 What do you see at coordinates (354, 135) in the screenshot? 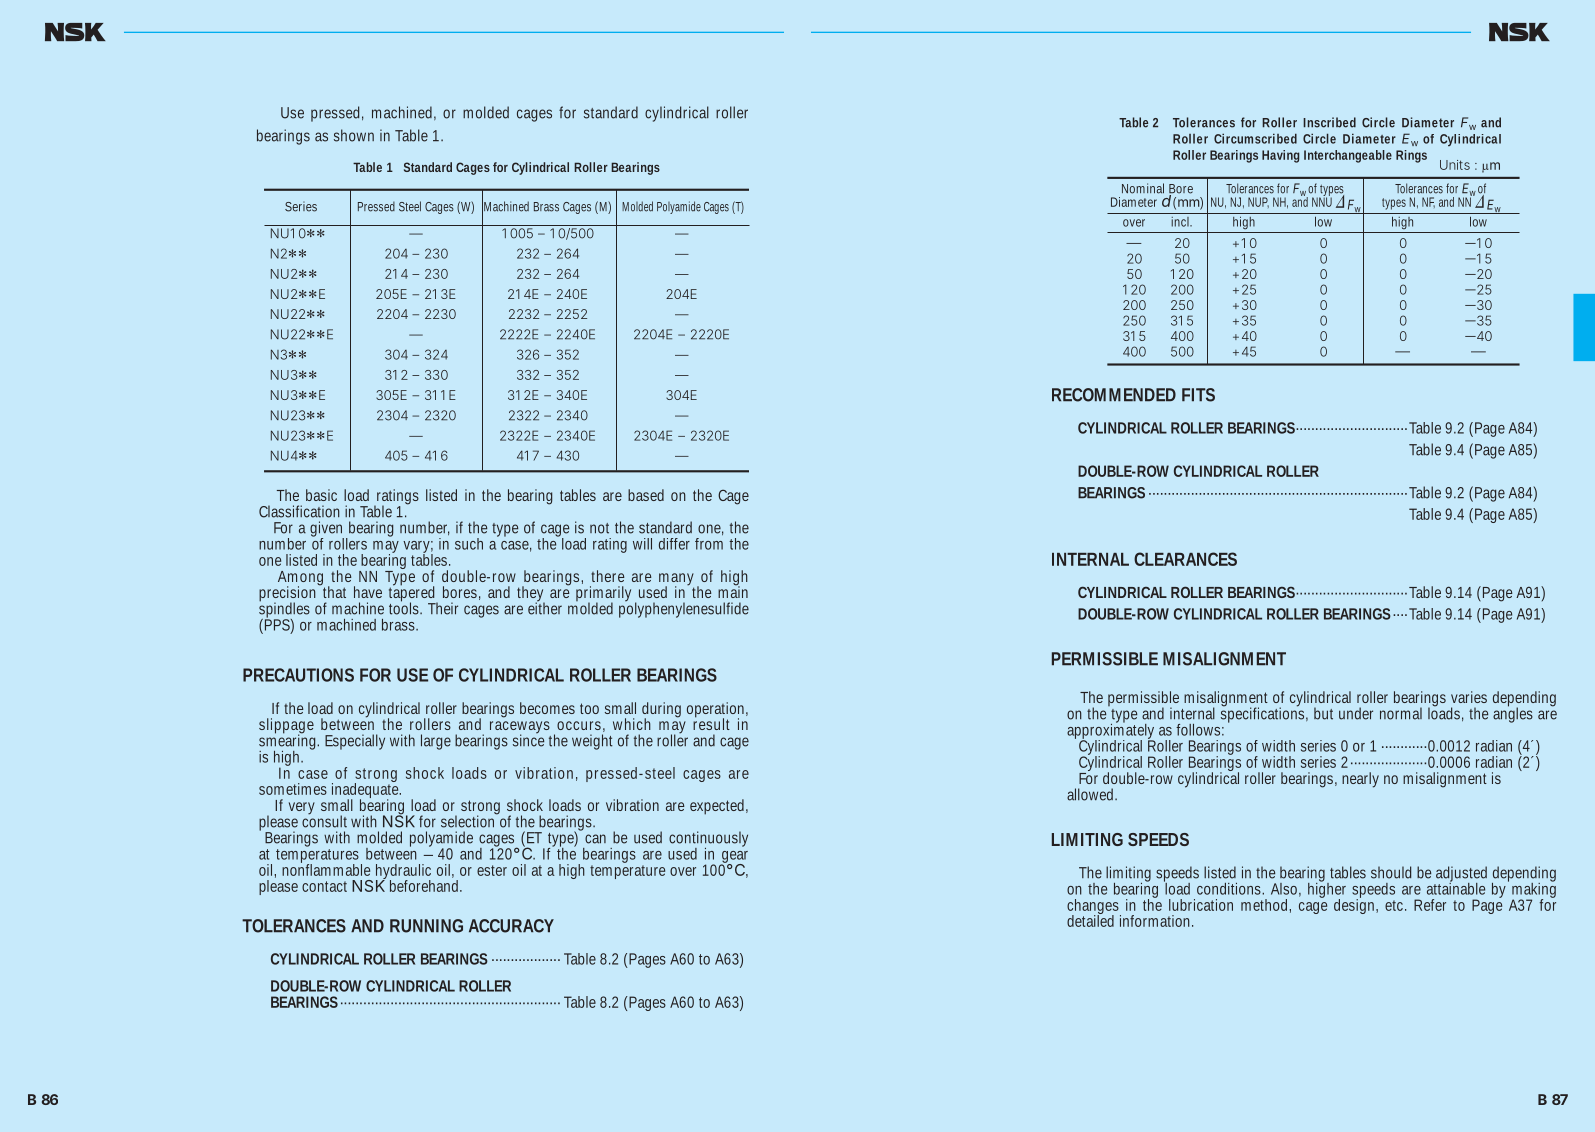
I see `shown` at bounding box center [354, 135].
